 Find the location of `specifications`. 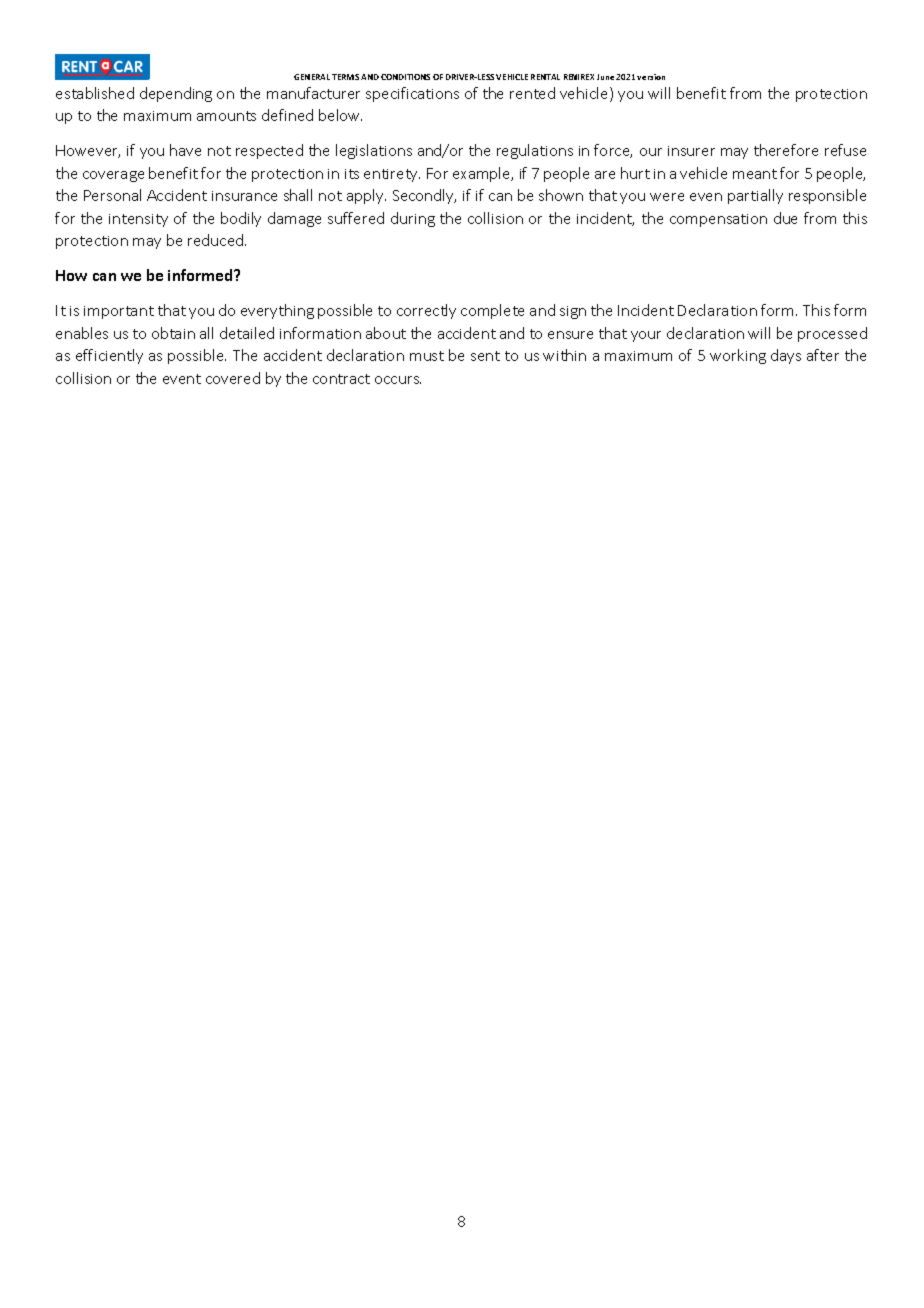

specifications is located at coordinates (412, 94).
